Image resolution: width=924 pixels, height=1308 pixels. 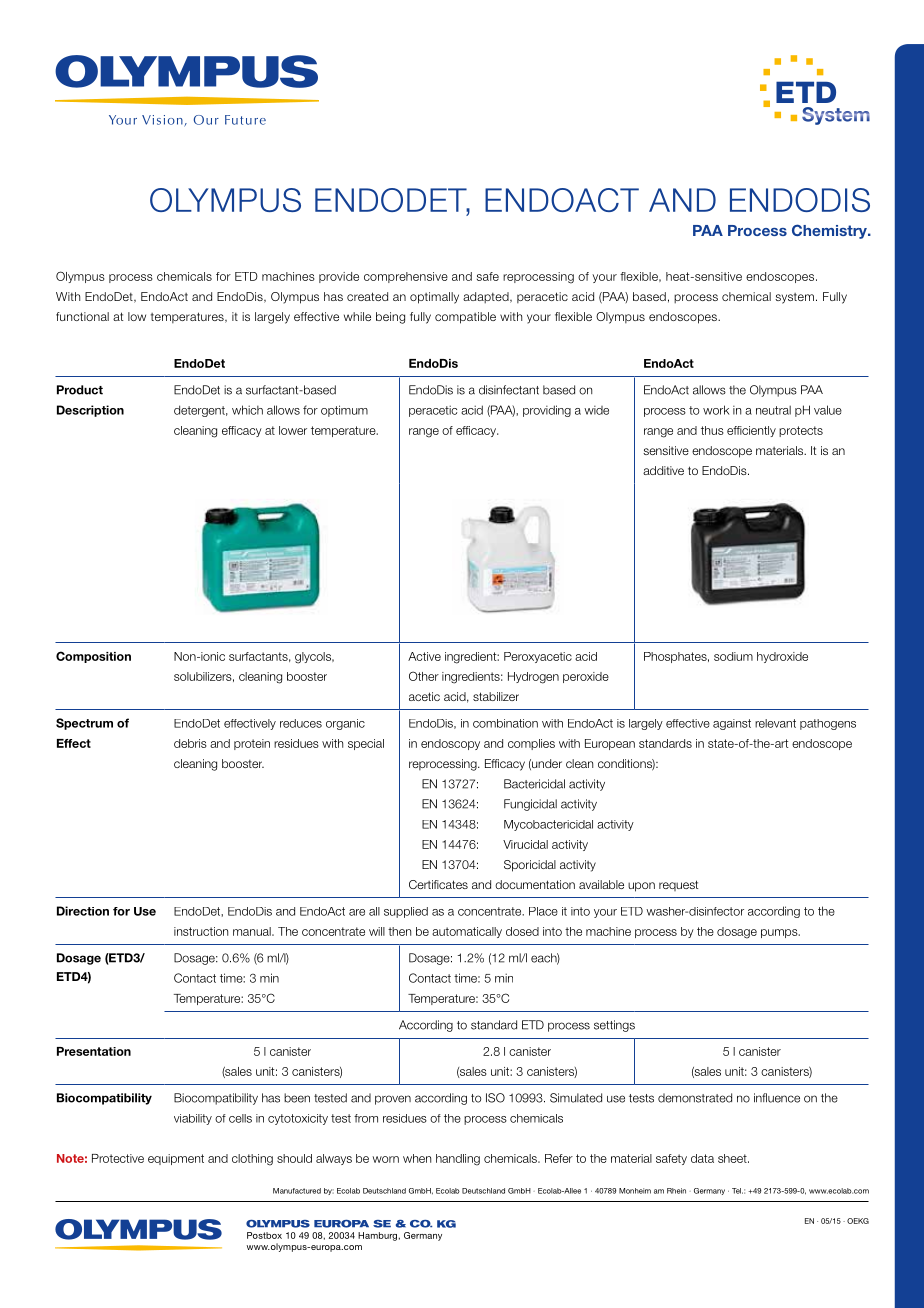 I want to click on functional, so click(x=82, y=316).
